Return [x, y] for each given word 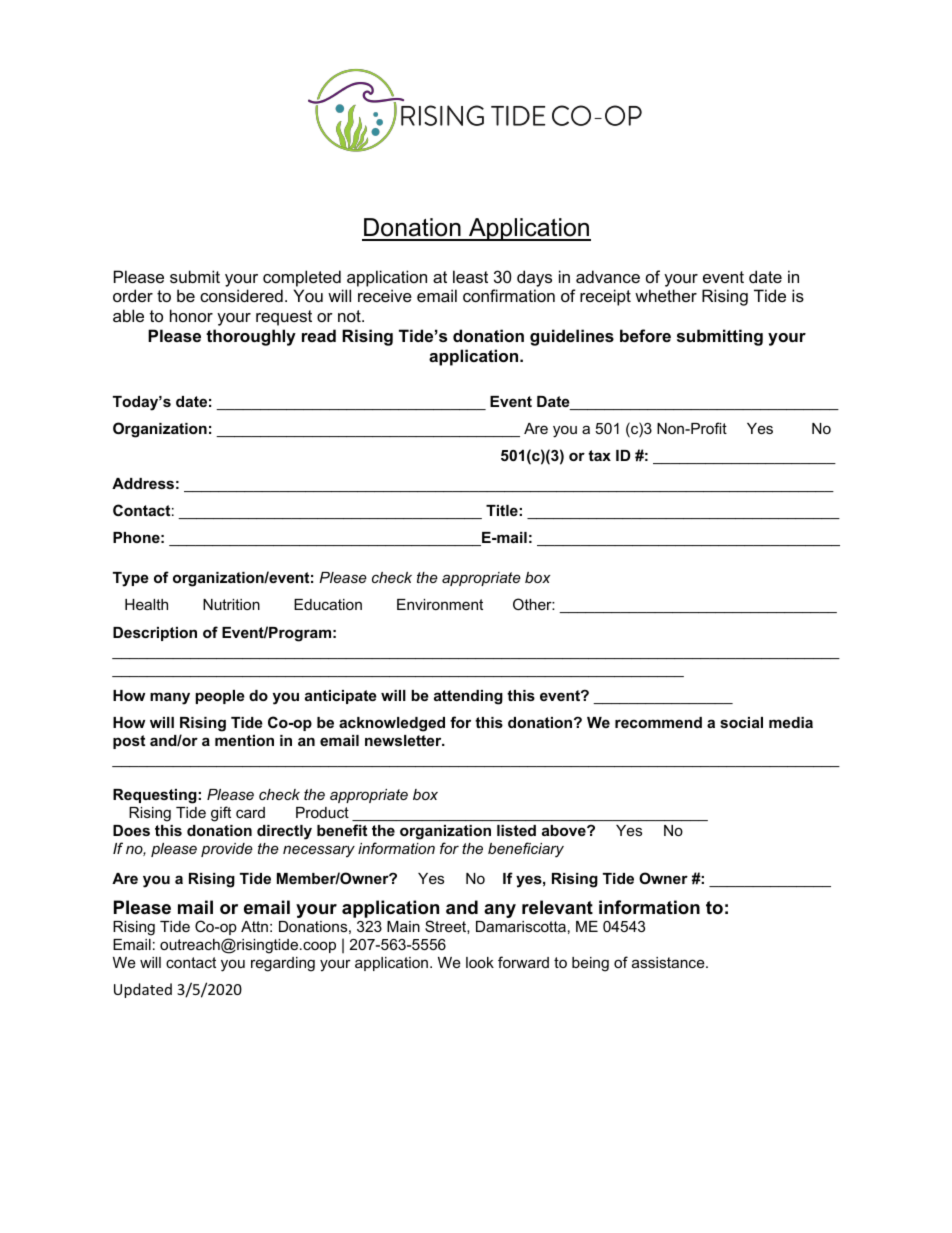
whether [666, 295]
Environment [440, 604]
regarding [283, 964]
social [741, 722]
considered [241, 295]
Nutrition [231, 604]
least [470, 276]
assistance [669, 962]
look [480, 962]
